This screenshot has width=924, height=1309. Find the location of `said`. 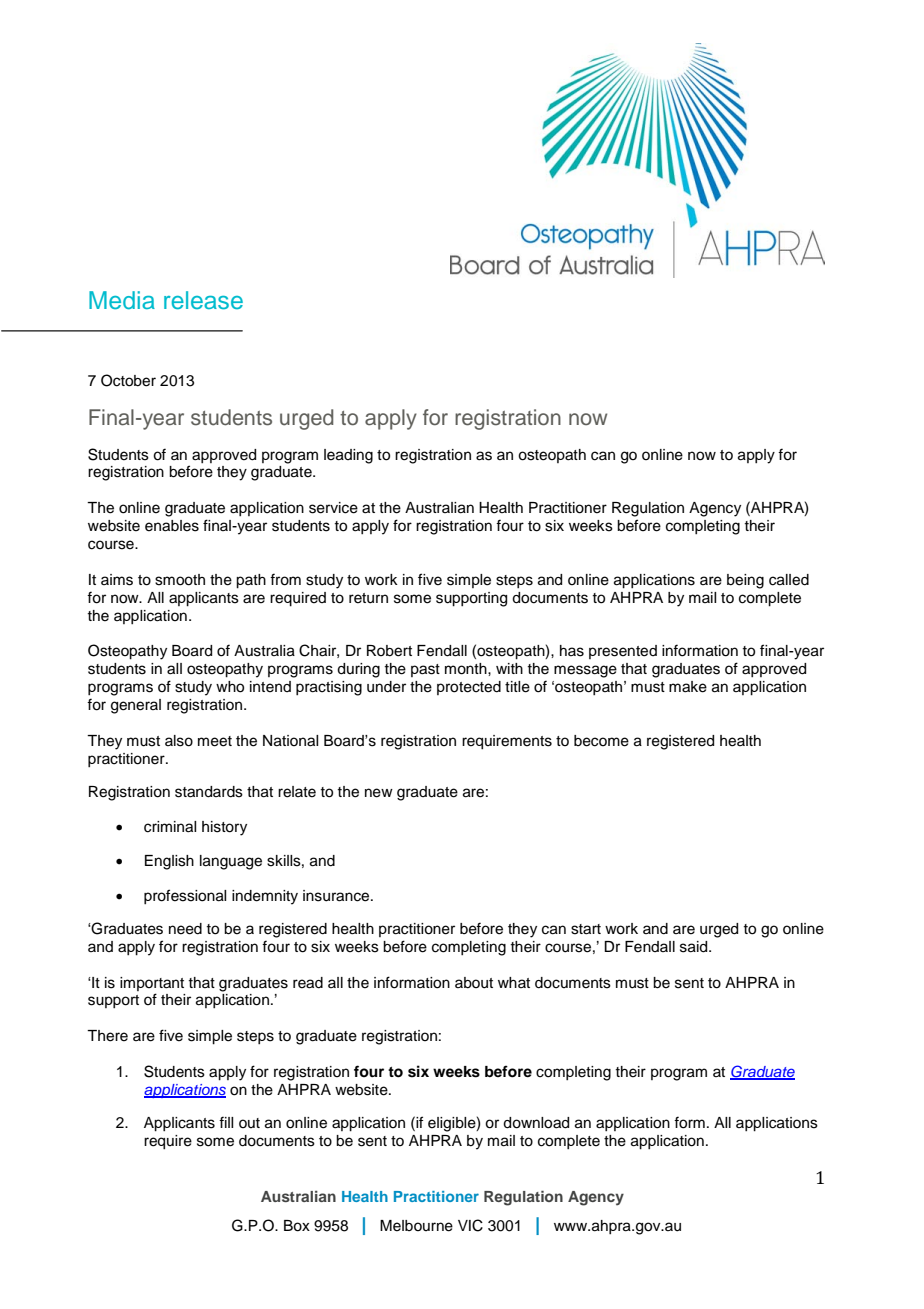

said is located at coordinates (695, 947).
